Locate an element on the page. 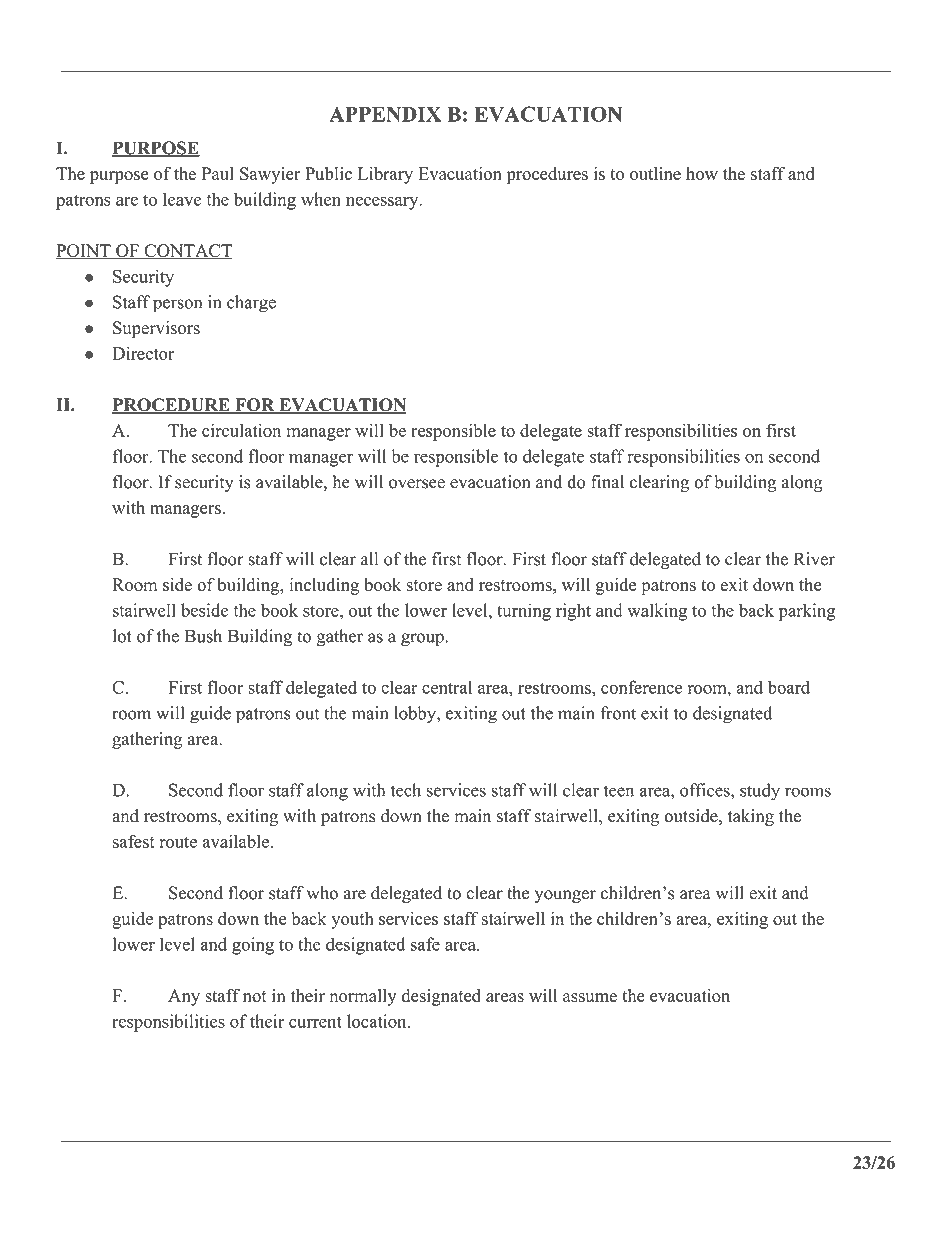 Image resolution: width=952 pixels, height=1233 pixels. final is located at coordinates (607, 482).
